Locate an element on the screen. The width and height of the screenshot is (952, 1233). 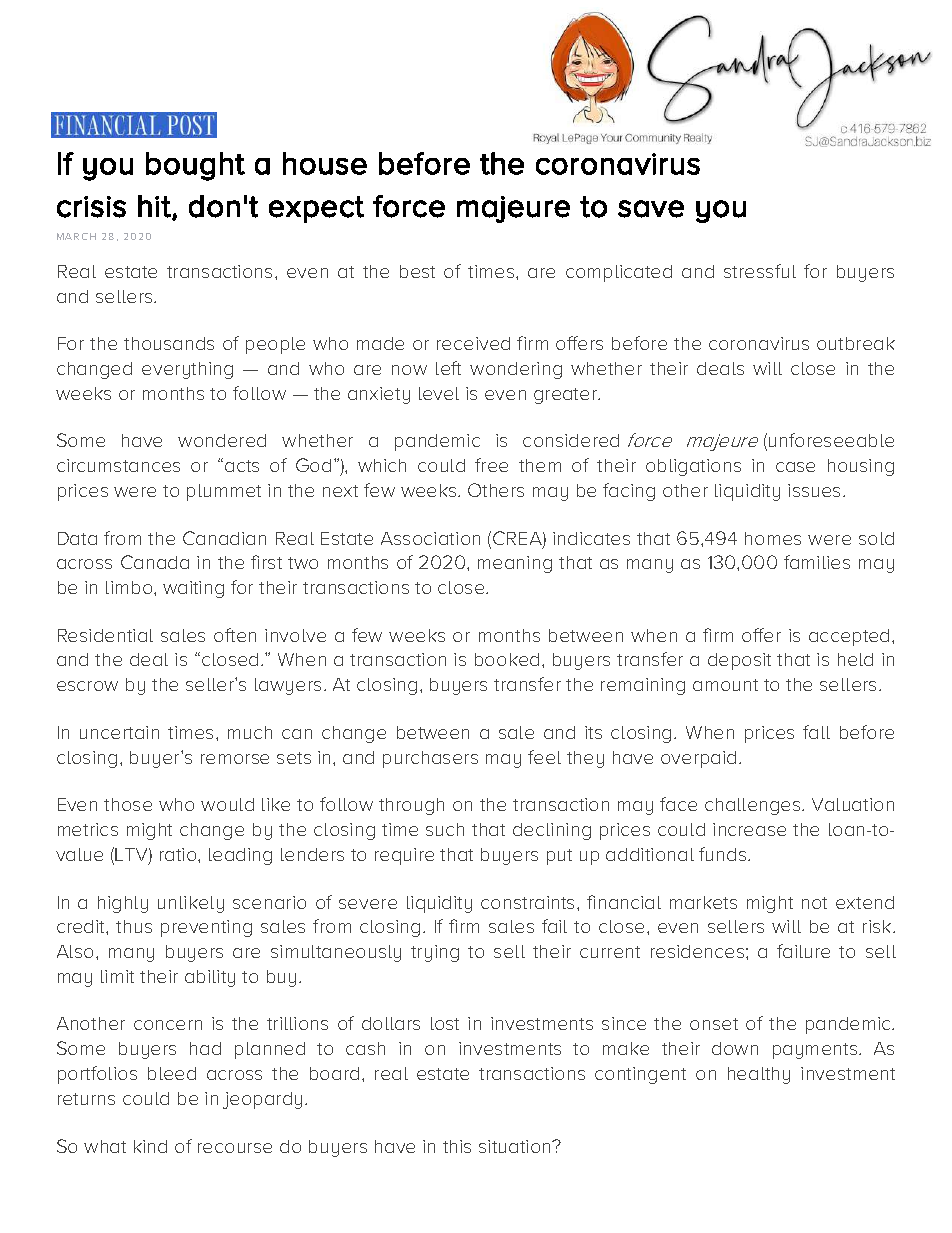
stressful is located at coordinates (760, 271).
